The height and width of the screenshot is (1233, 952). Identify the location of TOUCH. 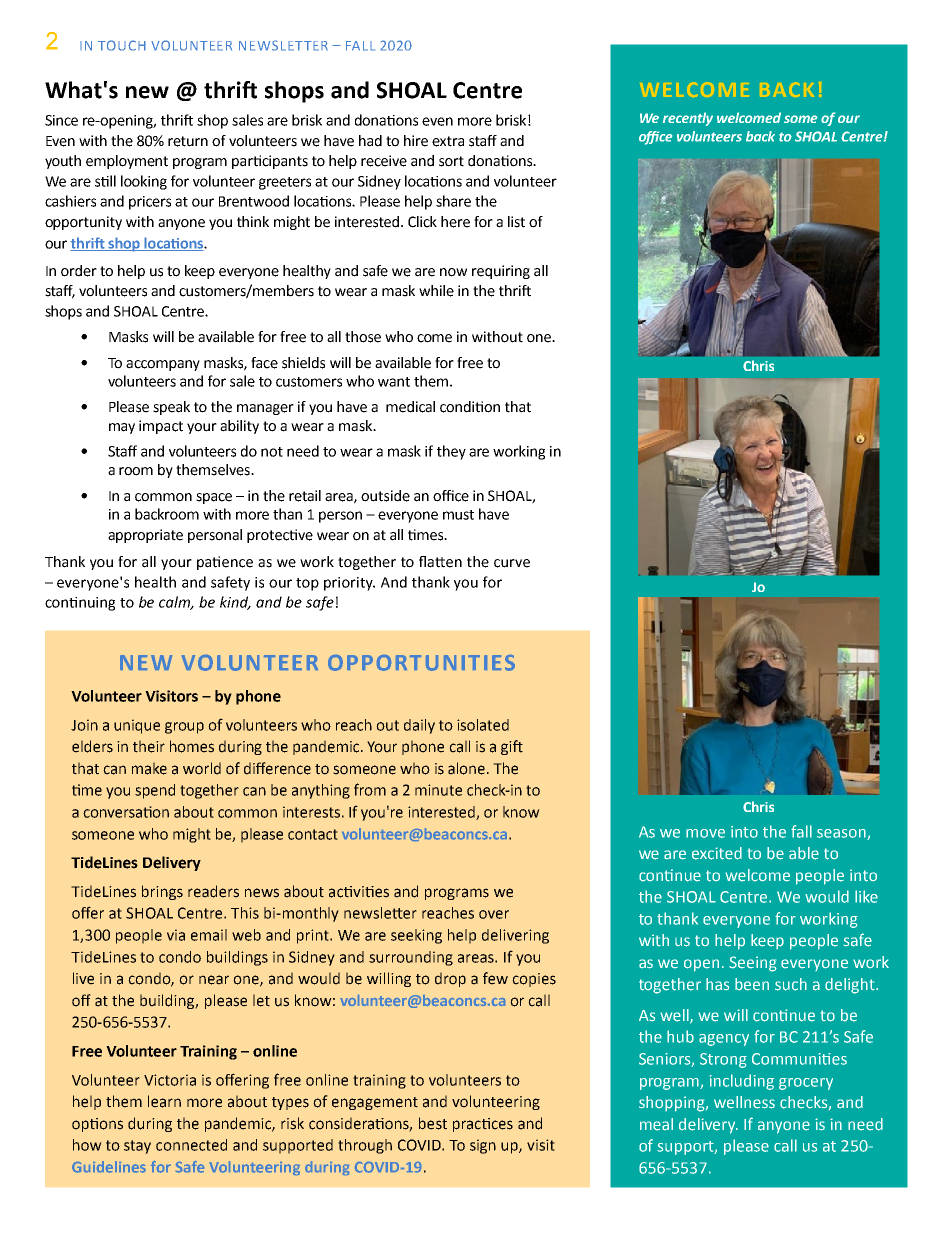
(122, 45).
